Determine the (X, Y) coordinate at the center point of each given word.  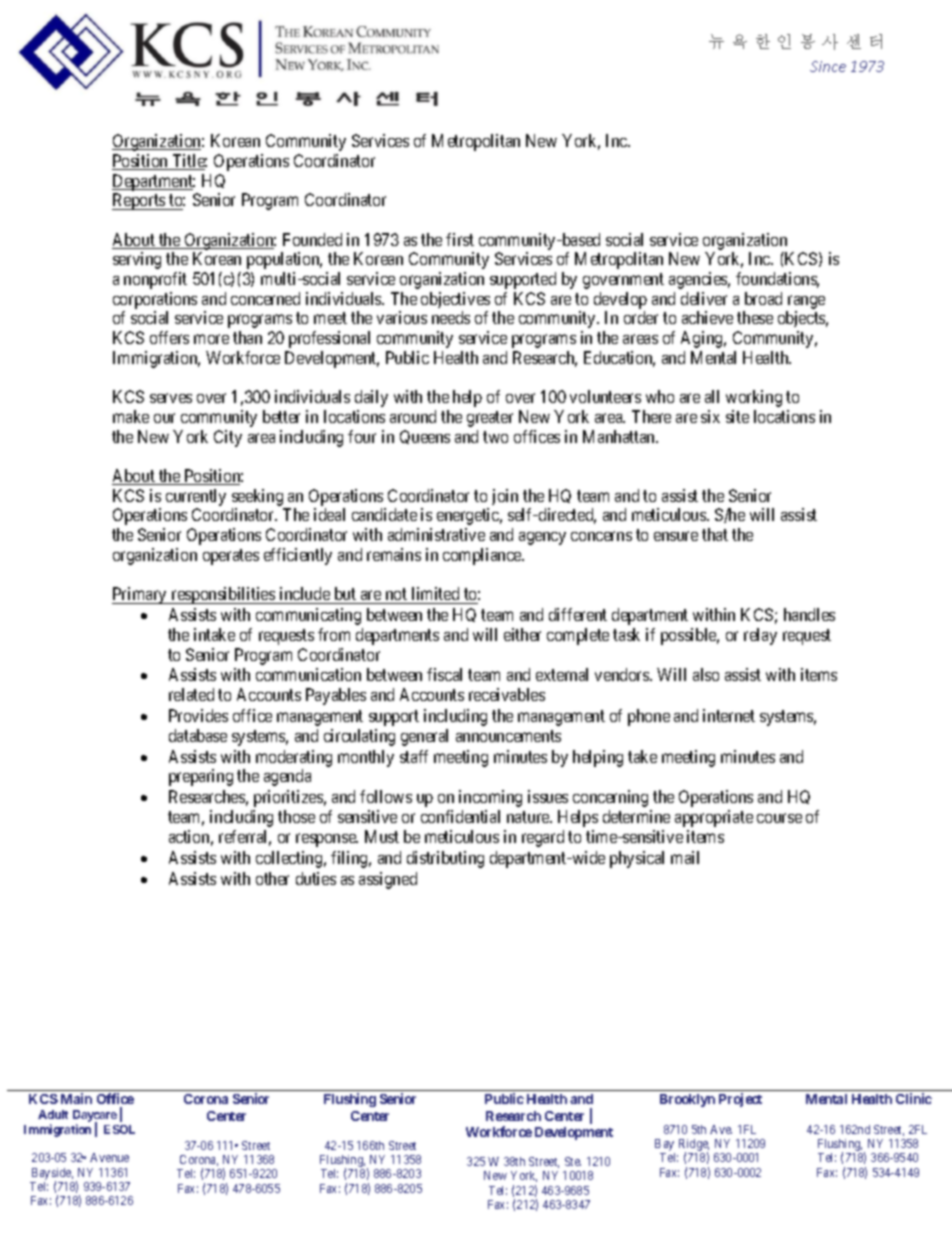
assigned (388, 880)
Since (828, 66)
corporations (155, 300)
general (424, 737)
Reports (139, 201)
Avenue (109, 1157)
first (460, 239)
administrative (436, 534)
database (198, 735)
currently (196, 497)
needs (451, 317)
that (715, 534)
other (272, 878)
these (755, 317)
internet (729, 715)
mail (685, 857)
